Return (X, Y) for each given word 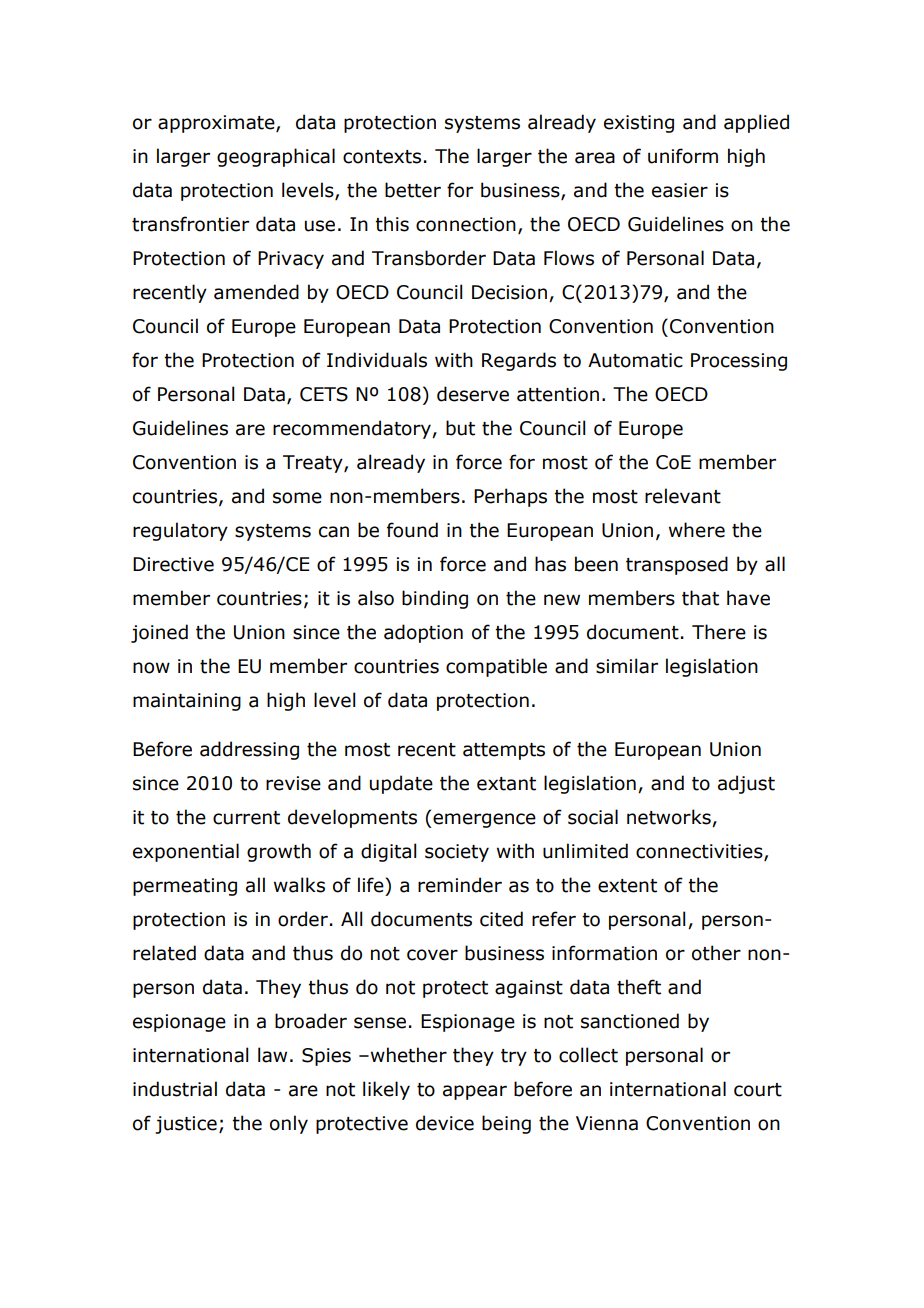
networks (670, 818)
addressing (249, 750)
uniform (683, 156)
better (413, 190)
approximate (217, 124)
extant (506, 784)
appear (475, 1092)
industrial (175, 1089)
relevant (683, 496)
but (460, 428)
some (297, 498)
